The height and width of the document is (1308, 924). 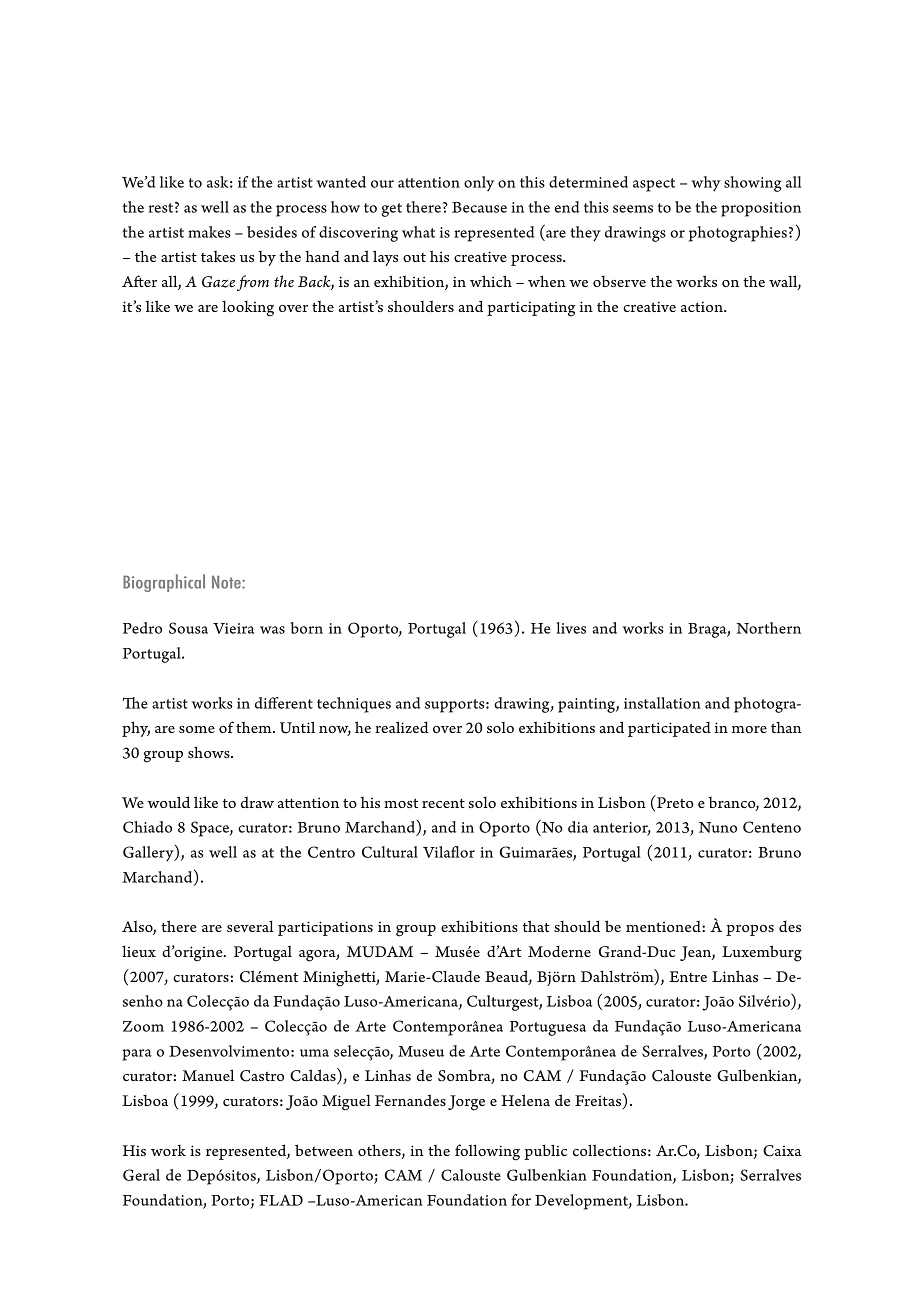 What do you see at coordinates (209, 232) in the document?
I see `makes` at bounding box center [209, 232].
